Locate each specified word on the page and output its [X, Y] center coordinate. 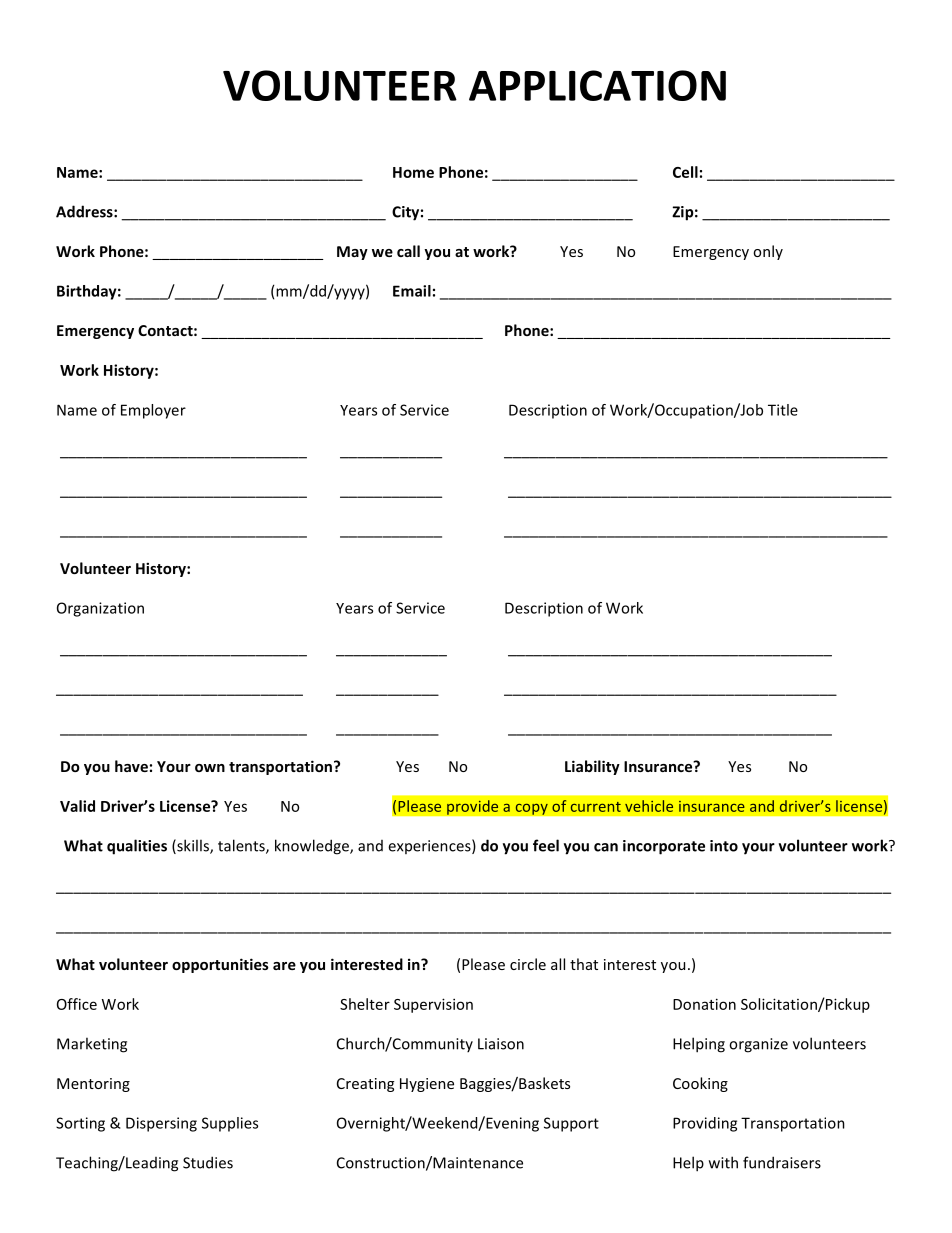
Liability [592, 767]
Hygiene [427, 1085]
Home [413, 172]
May [352, 253]
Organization [100, 609]
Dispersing [161, 1124]
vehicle [649, 806]
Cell [685, 172]
